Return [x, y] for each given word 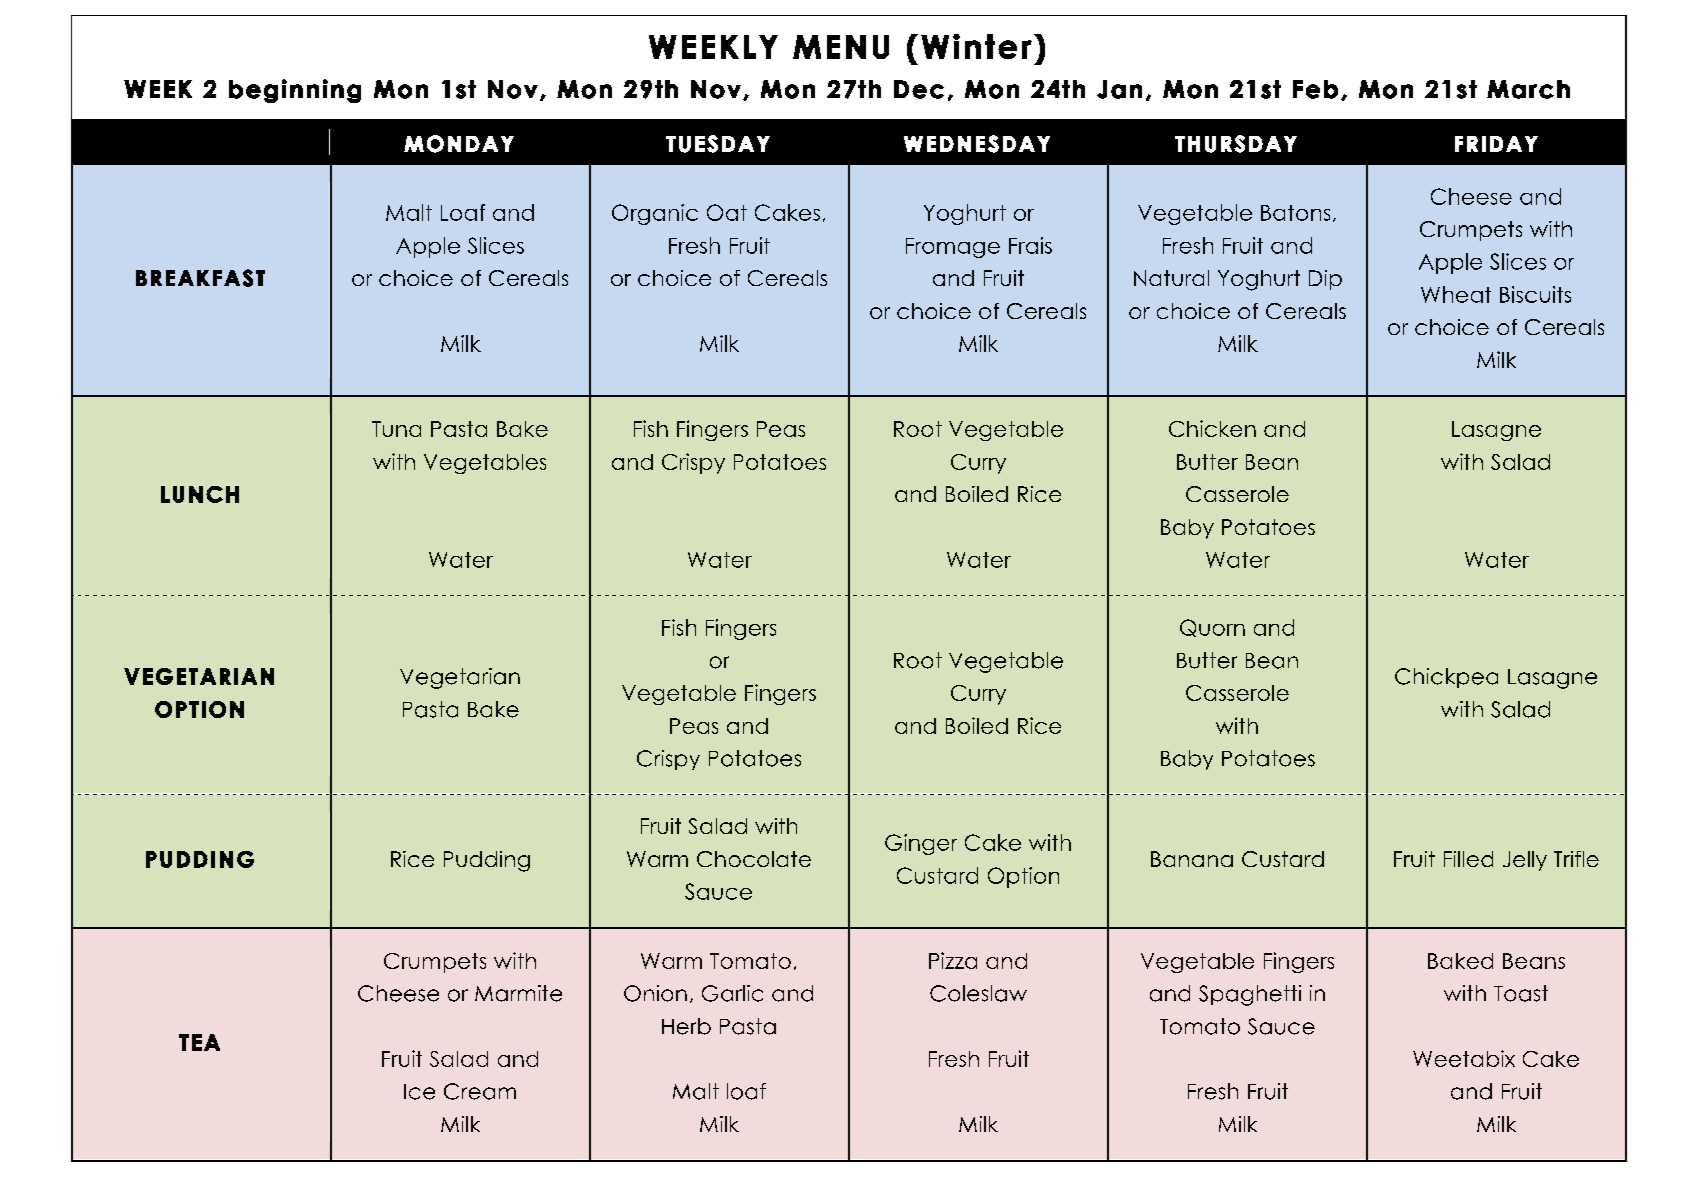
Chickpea [1446, 678]
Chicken [1212, 428]
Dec [919, 89]
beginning [295, 91]
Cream [480, 1091]
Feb [1315, 89]
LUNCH [200, 494]
